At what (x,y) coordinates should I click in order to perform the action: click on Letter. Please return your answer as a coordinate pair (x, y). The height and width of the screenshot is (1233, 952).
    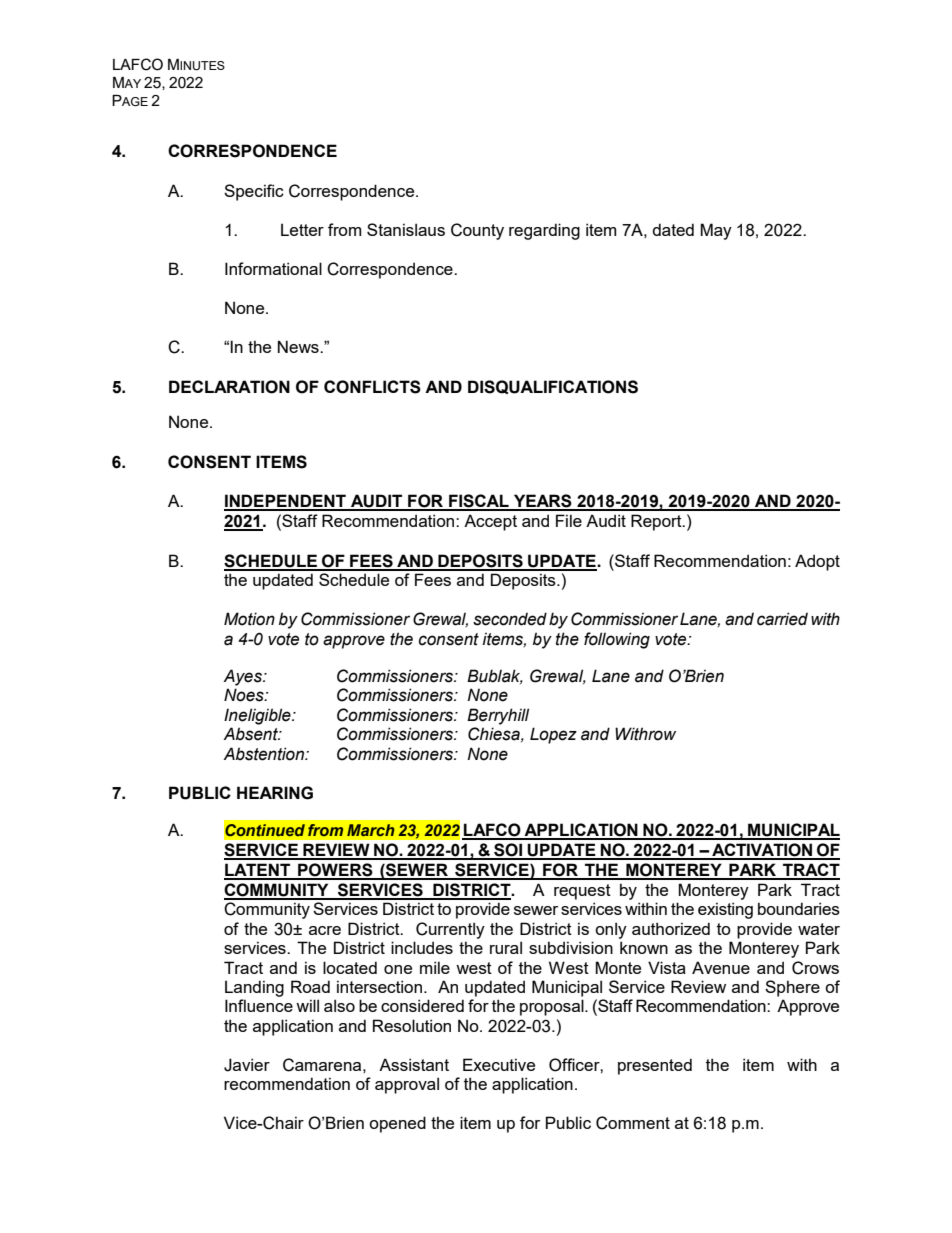
    Looking at the image, I should click on (302, 229).
